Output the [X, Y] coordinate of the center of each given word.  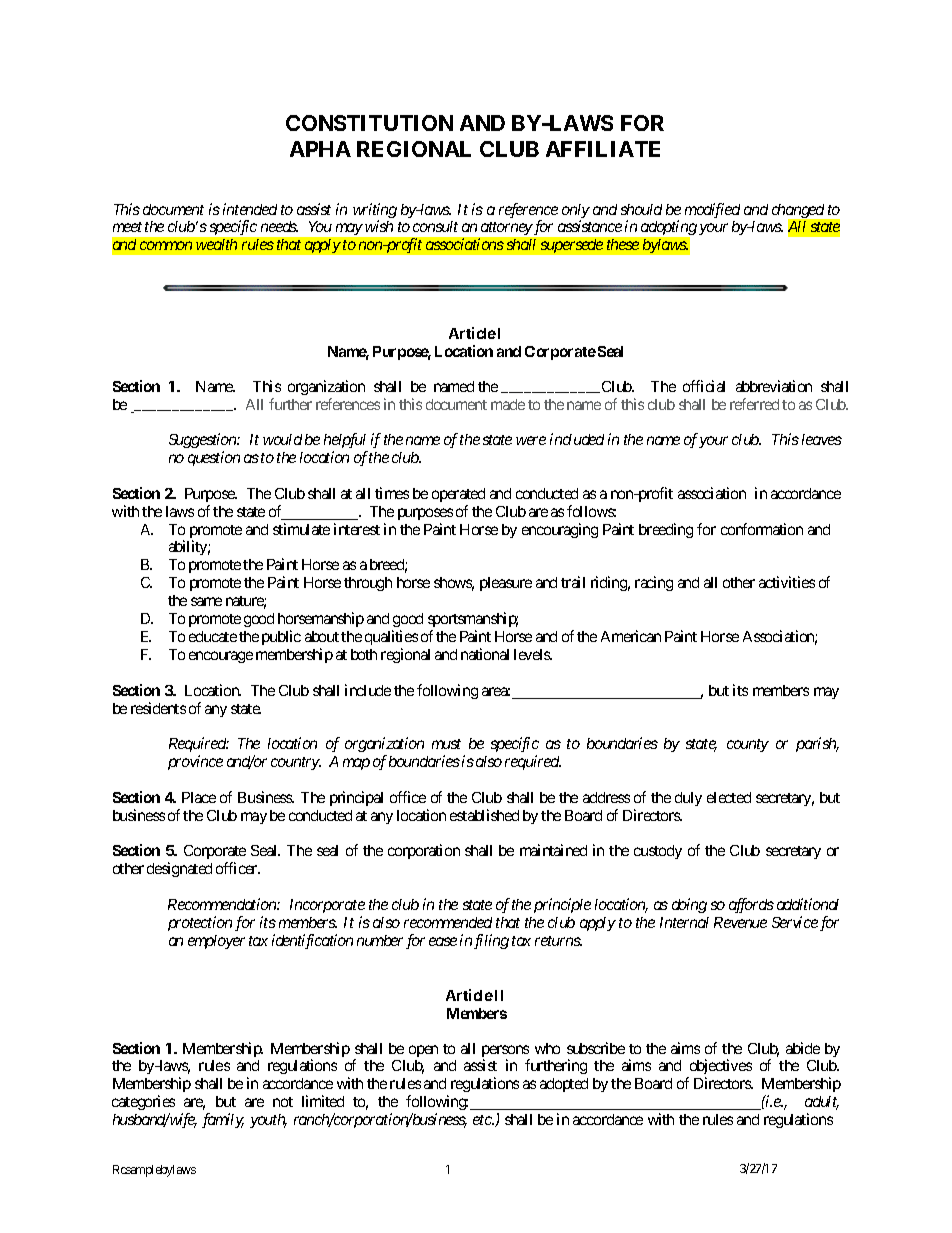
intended [250, 209]
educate [213, 636]
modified [712, 210]
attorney [506, 230]
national [485, 654]
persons [506, 1052]
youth [268, 1121]
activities [787, 582]
